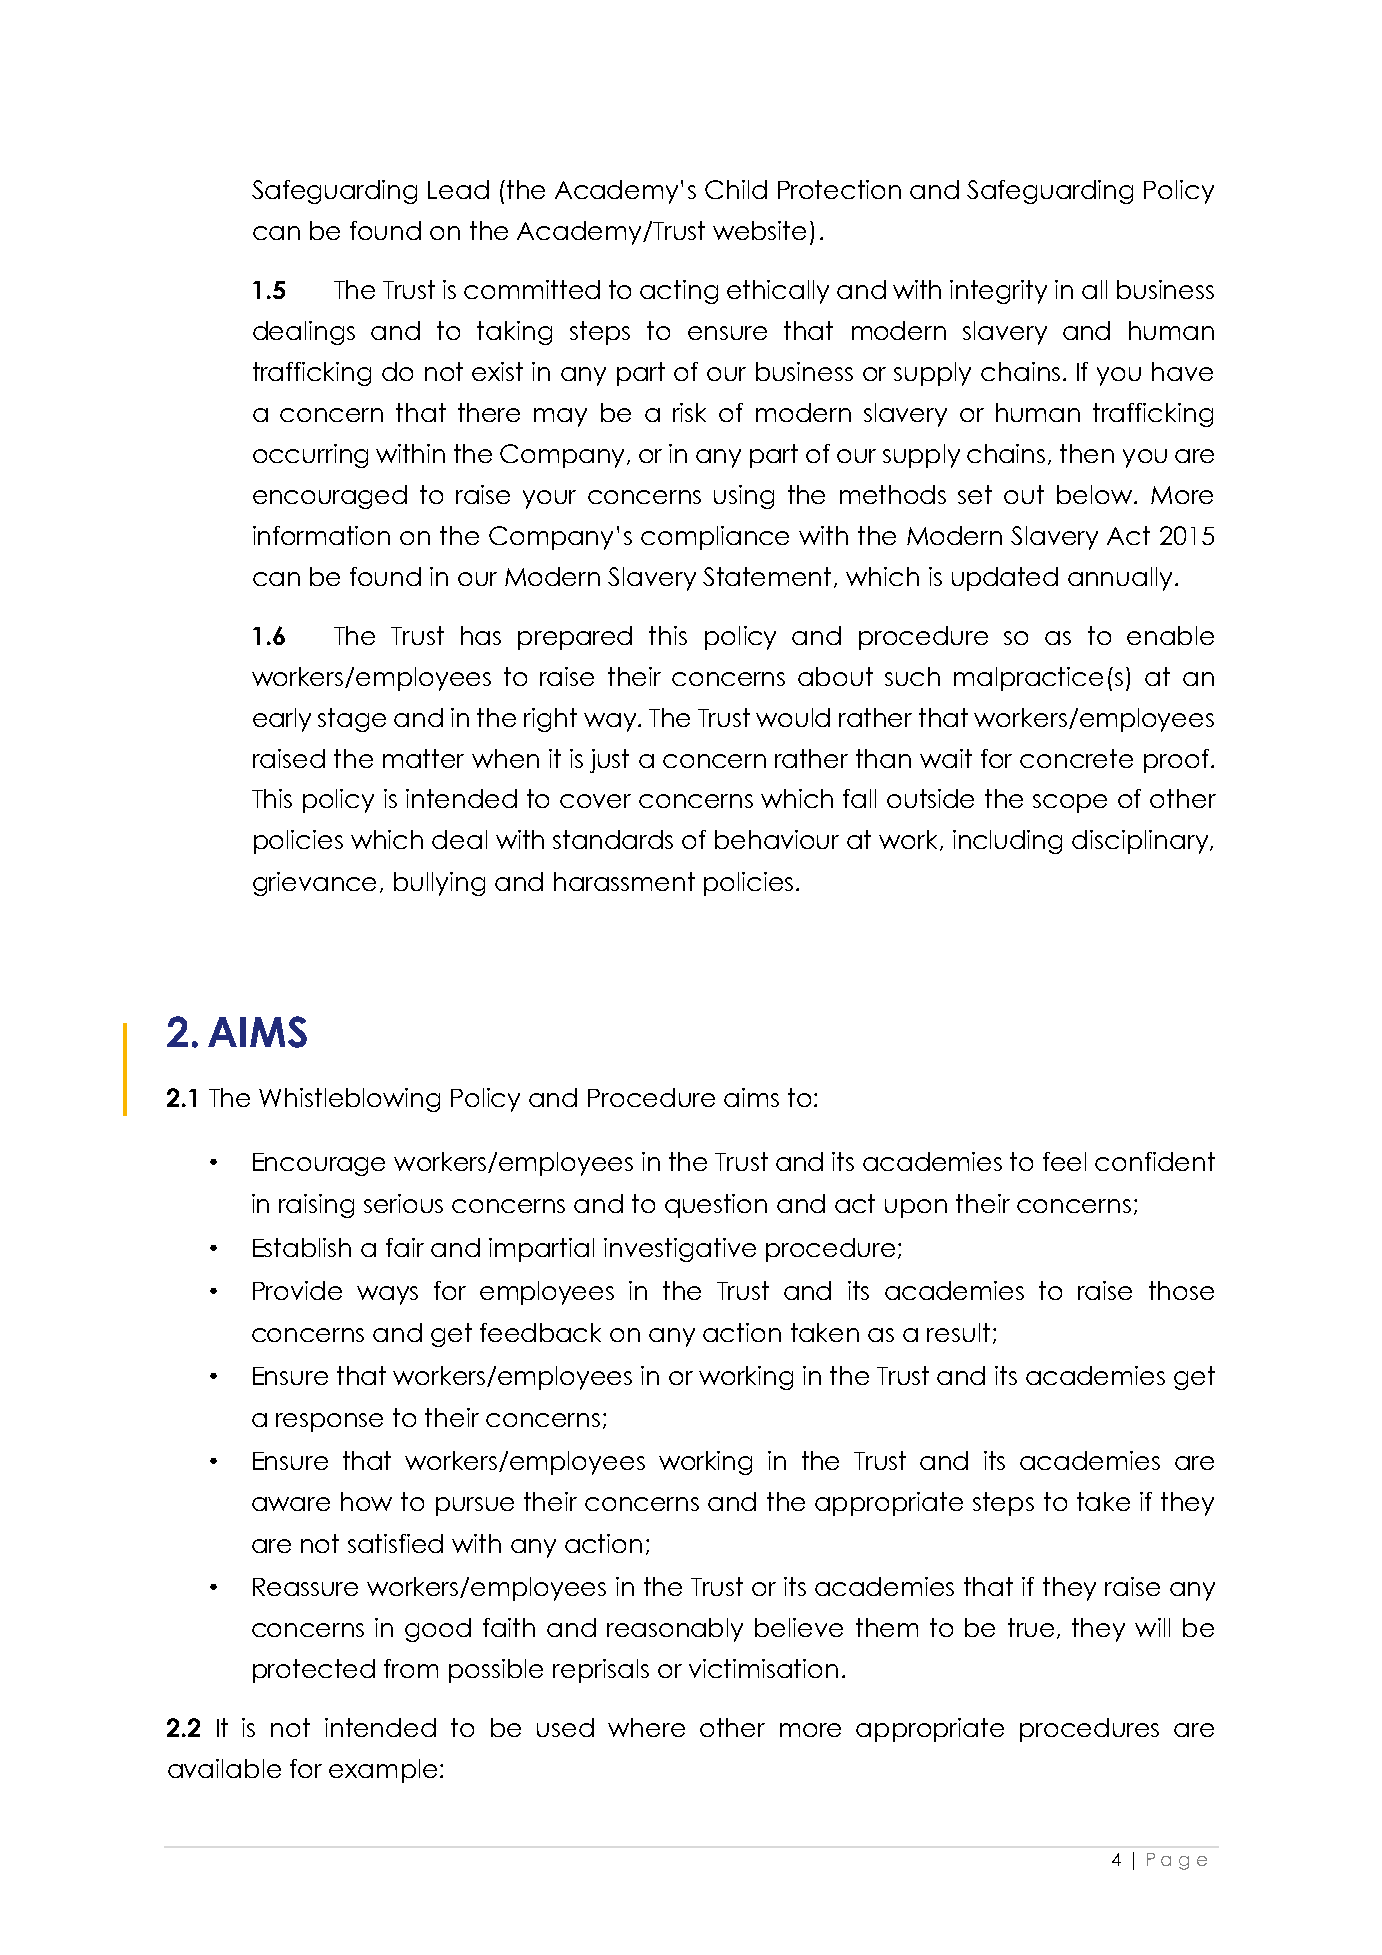 This screenshot has width=1382, height=1955. I want to click on investigative, so click(680, 1250).
